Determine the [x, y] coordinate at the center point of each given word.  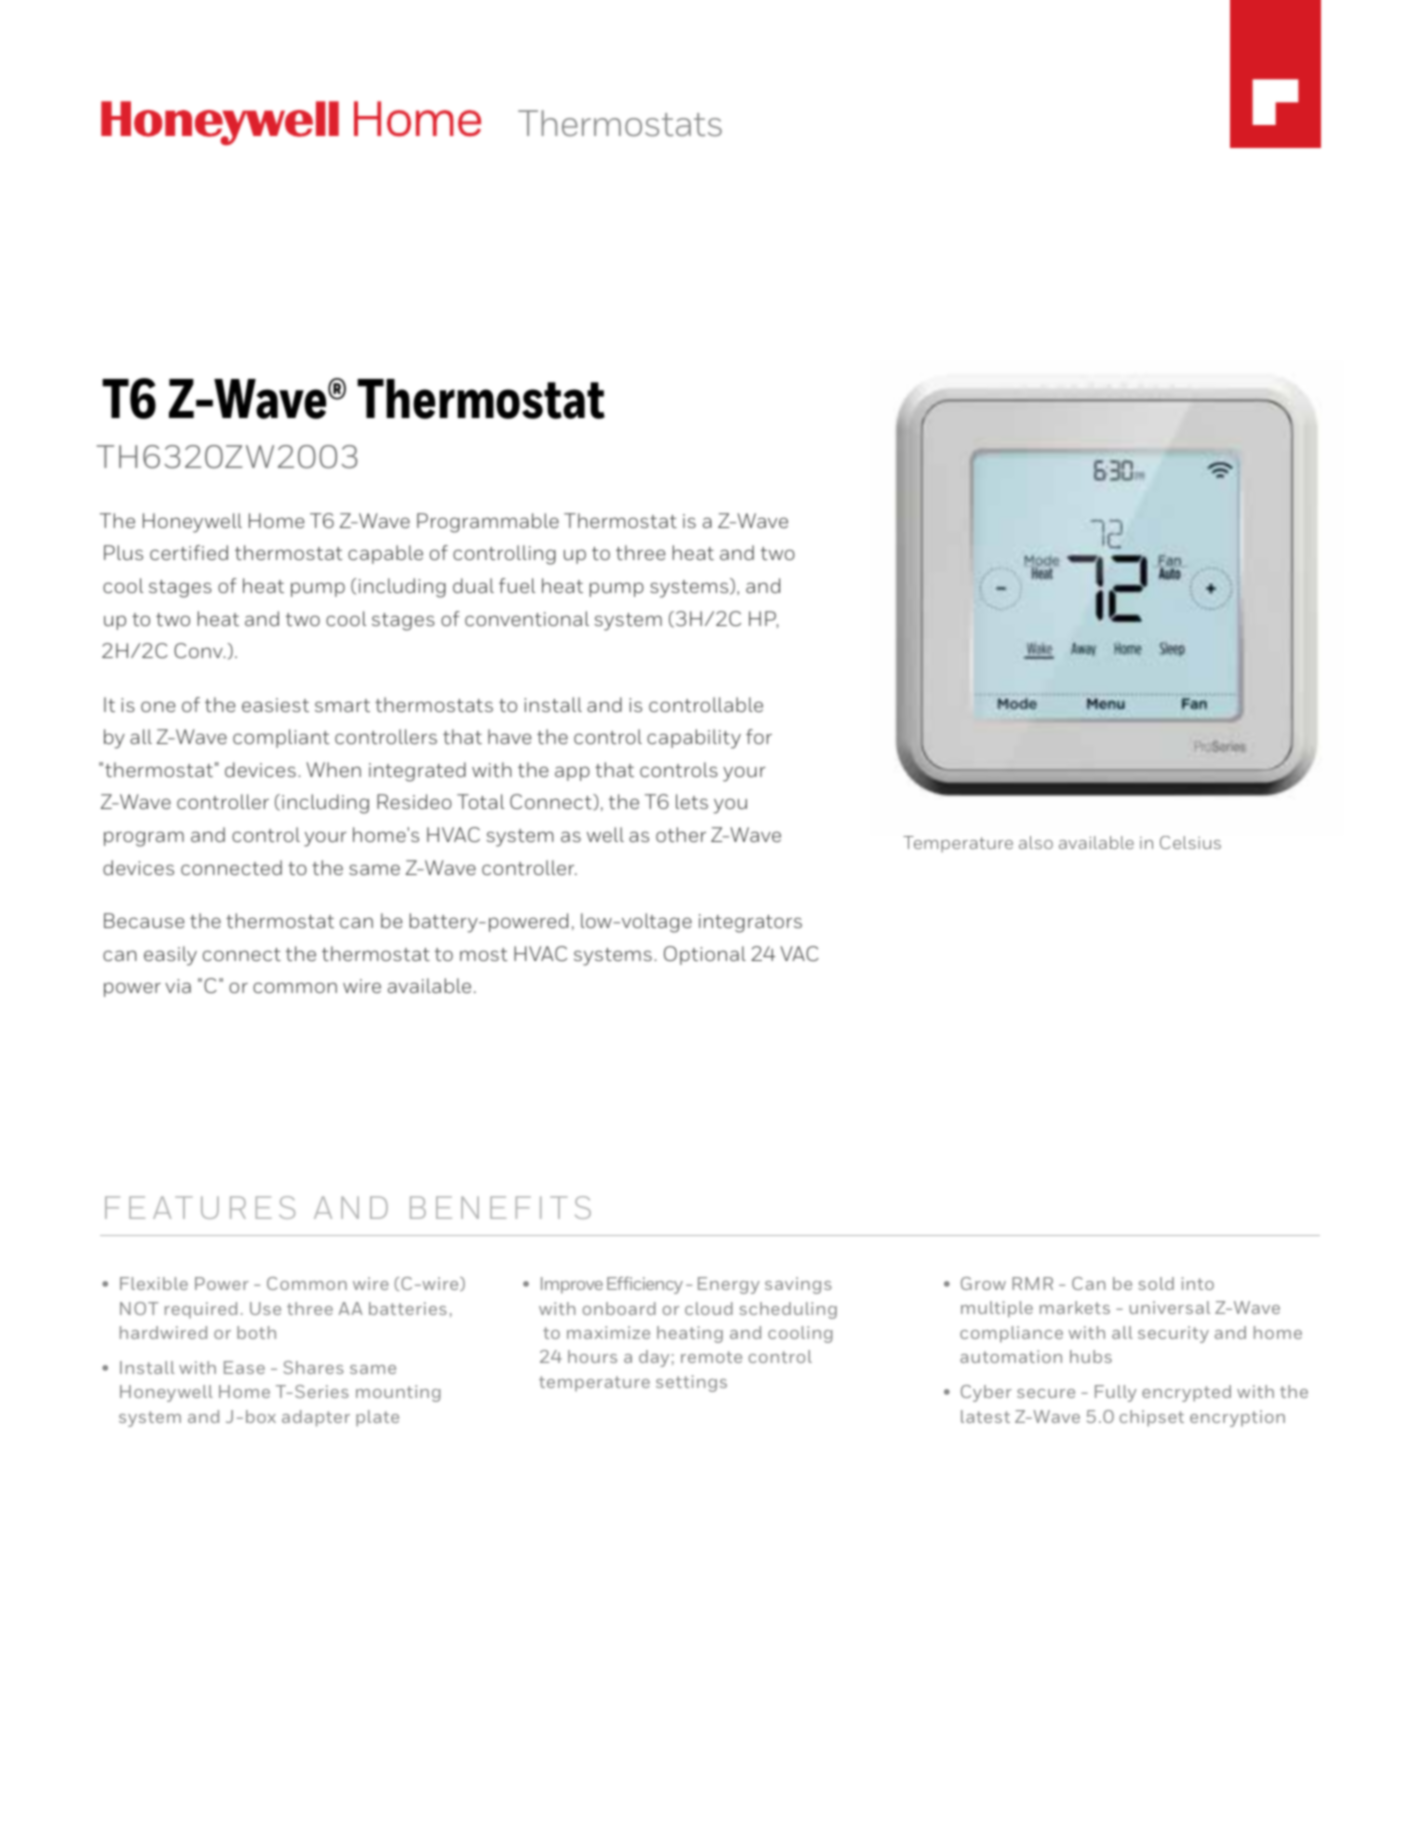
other [681, 834]
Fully [1116, 1393]
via [178, 986]
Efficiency [645, 1285]
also [1036, 842]
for [759, 736]
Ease [244, 1367]
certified [189, 552]
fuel [517, 585]
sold [1156, 1283]
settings [691, 1383]
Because [144, 920]
